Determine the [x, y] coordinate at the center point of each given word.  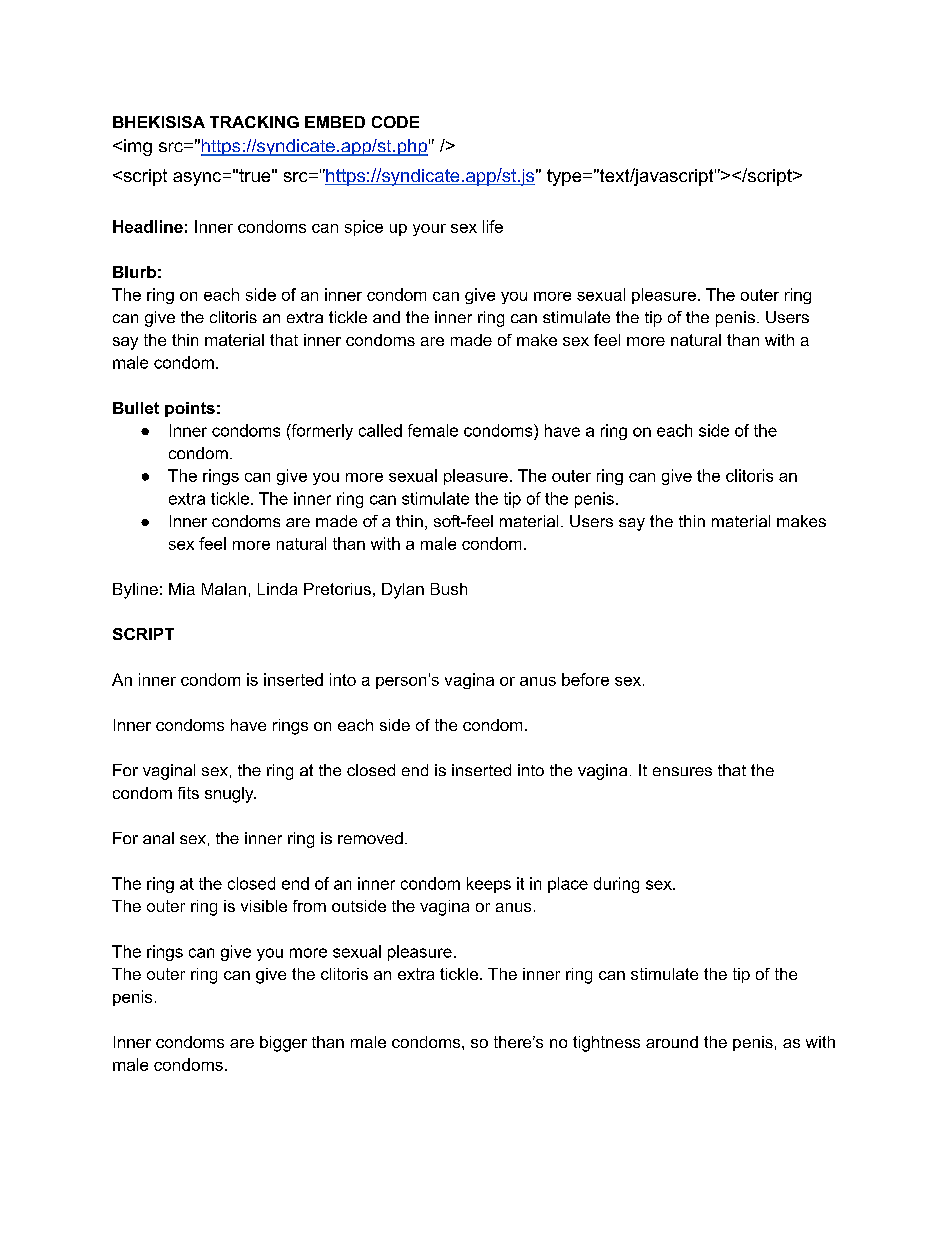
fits [188, 793]
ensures [682, 771]
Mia [182, 589]
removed [370, 838]
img [138, 147]
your [429, 230]
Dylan [403, 591]
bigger [283, 1044]
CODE [395, 122]
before [585, 679]
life [493, 226]
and [386, 317]
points [190, 409]
